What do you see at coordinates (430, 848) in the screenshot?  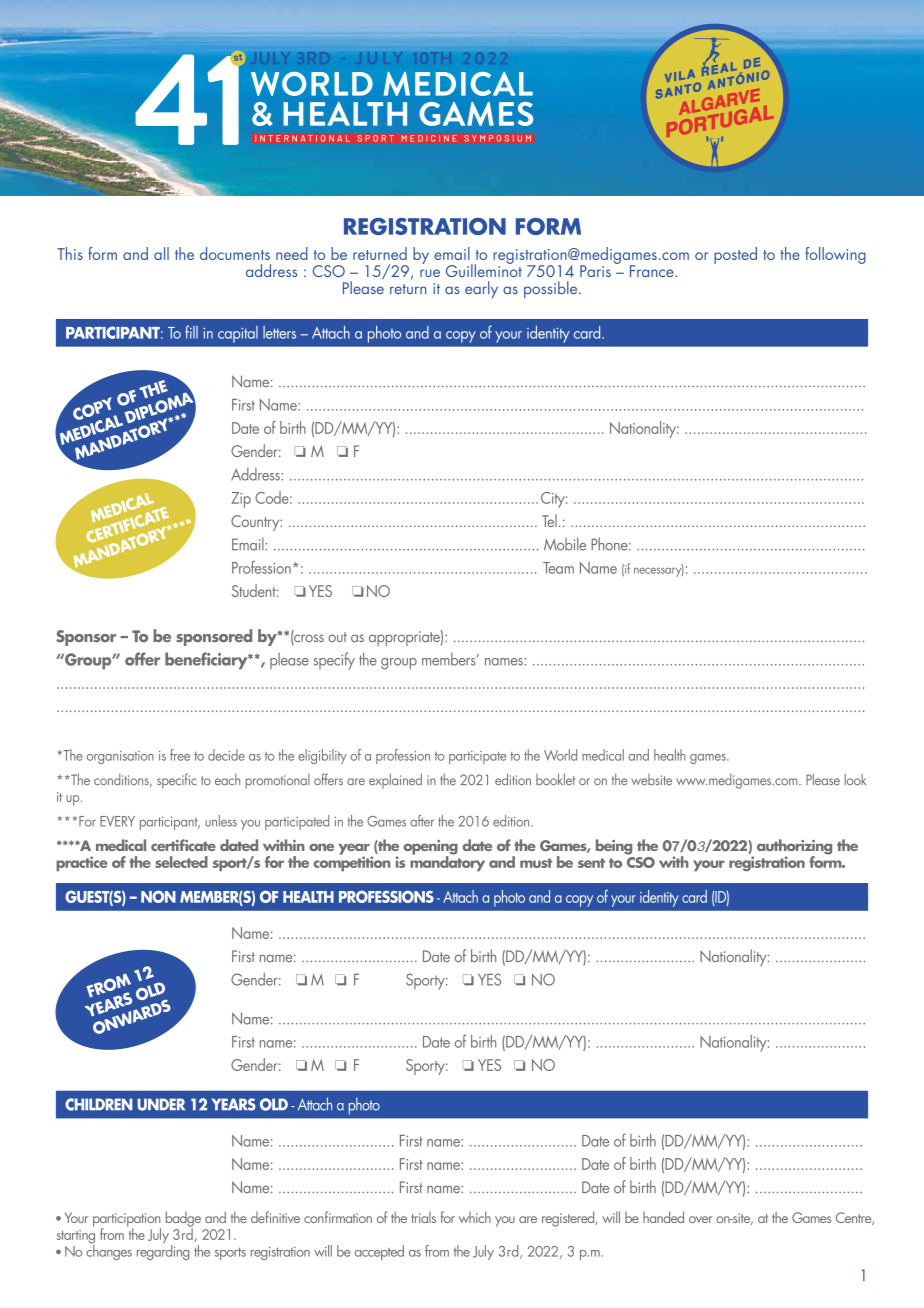 I see `opening` at bounding box center [430, 848].
